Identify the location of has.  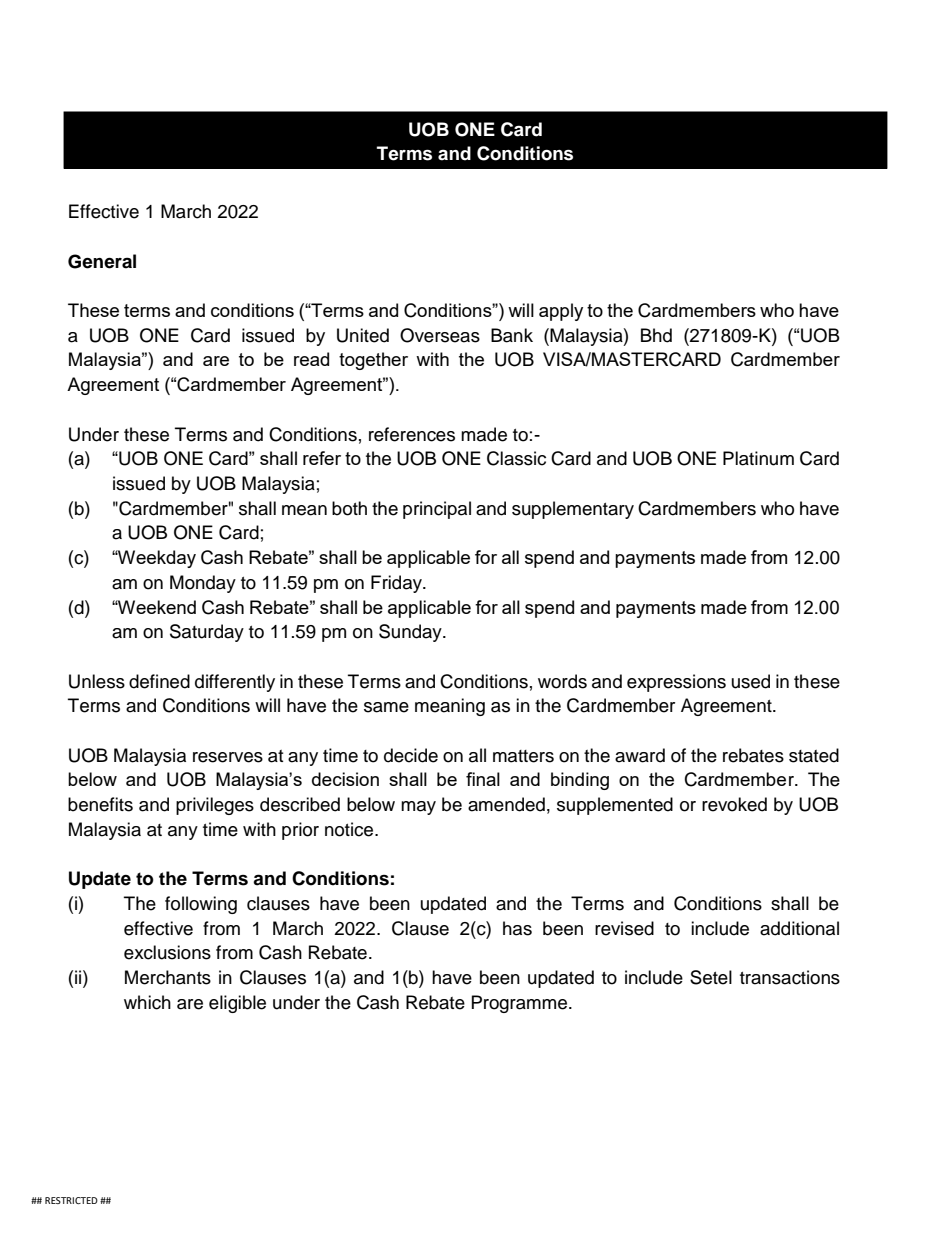
(517, 928).
